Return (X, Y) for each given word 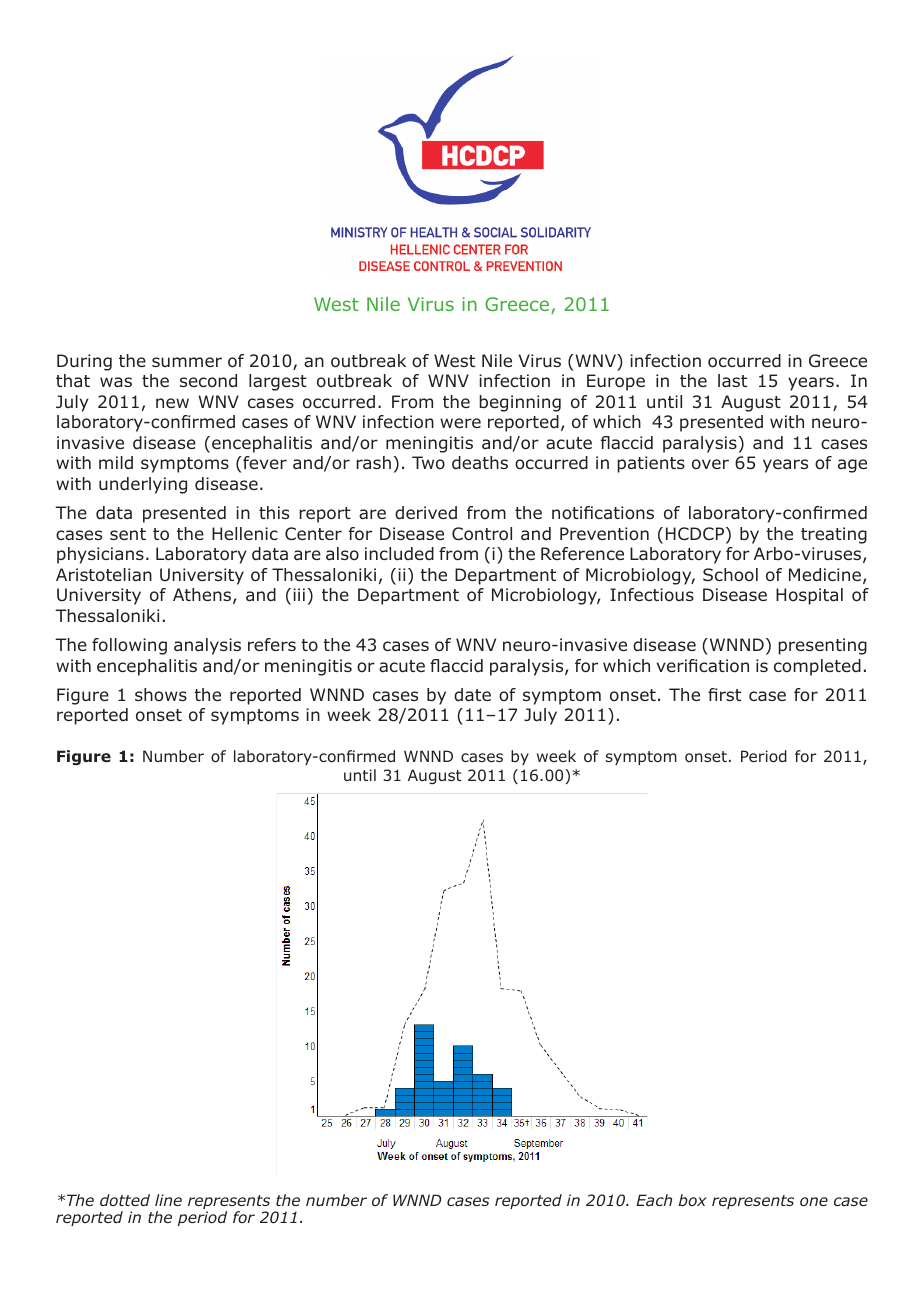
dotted (125, 1200)
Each (654, 1200)
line (168, 1200)
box (693, 1200)
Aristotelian (104, 575)
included (399, 554)
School (730, 575)
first (724, 694)
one (814, 1202)
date (472, 695)
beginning (520, 403)
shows (161, 694)
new (172, 403)
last (732, 380)
